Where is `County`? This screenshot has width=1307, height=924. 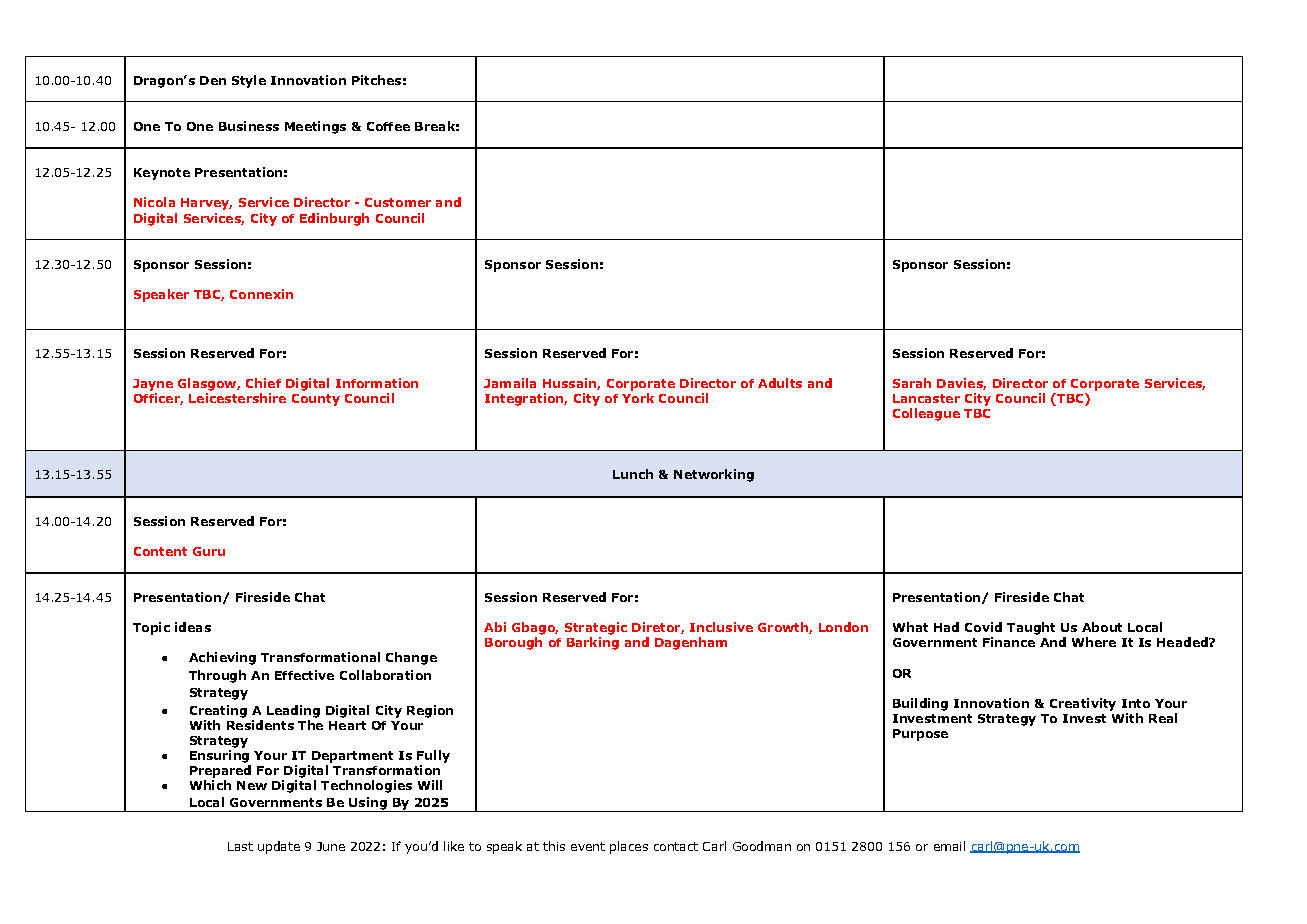
County is located at coordinates (316, 400).
